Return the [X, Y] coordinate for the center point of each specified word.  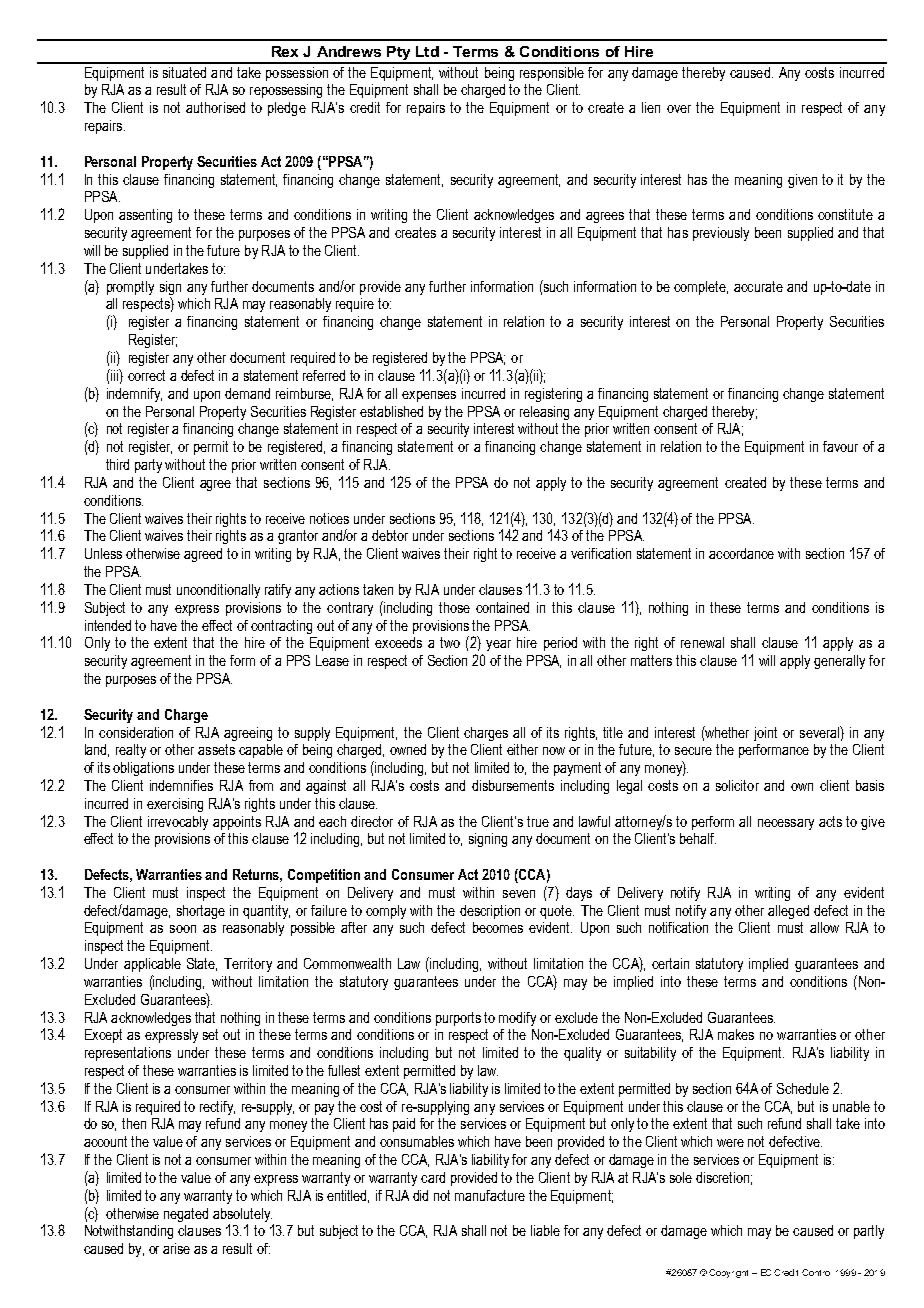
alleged [788, 912]
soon [183, 929]
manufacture [490, 1195]
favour [840, 446]
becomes [498, 927]
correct [146, 375]
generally [839, 662]
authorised [215, 107]
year [498, 645]
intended [108, 625]
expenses [429, 396]
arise [176, 1248]
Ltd [427, 51]
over [679, 109]
